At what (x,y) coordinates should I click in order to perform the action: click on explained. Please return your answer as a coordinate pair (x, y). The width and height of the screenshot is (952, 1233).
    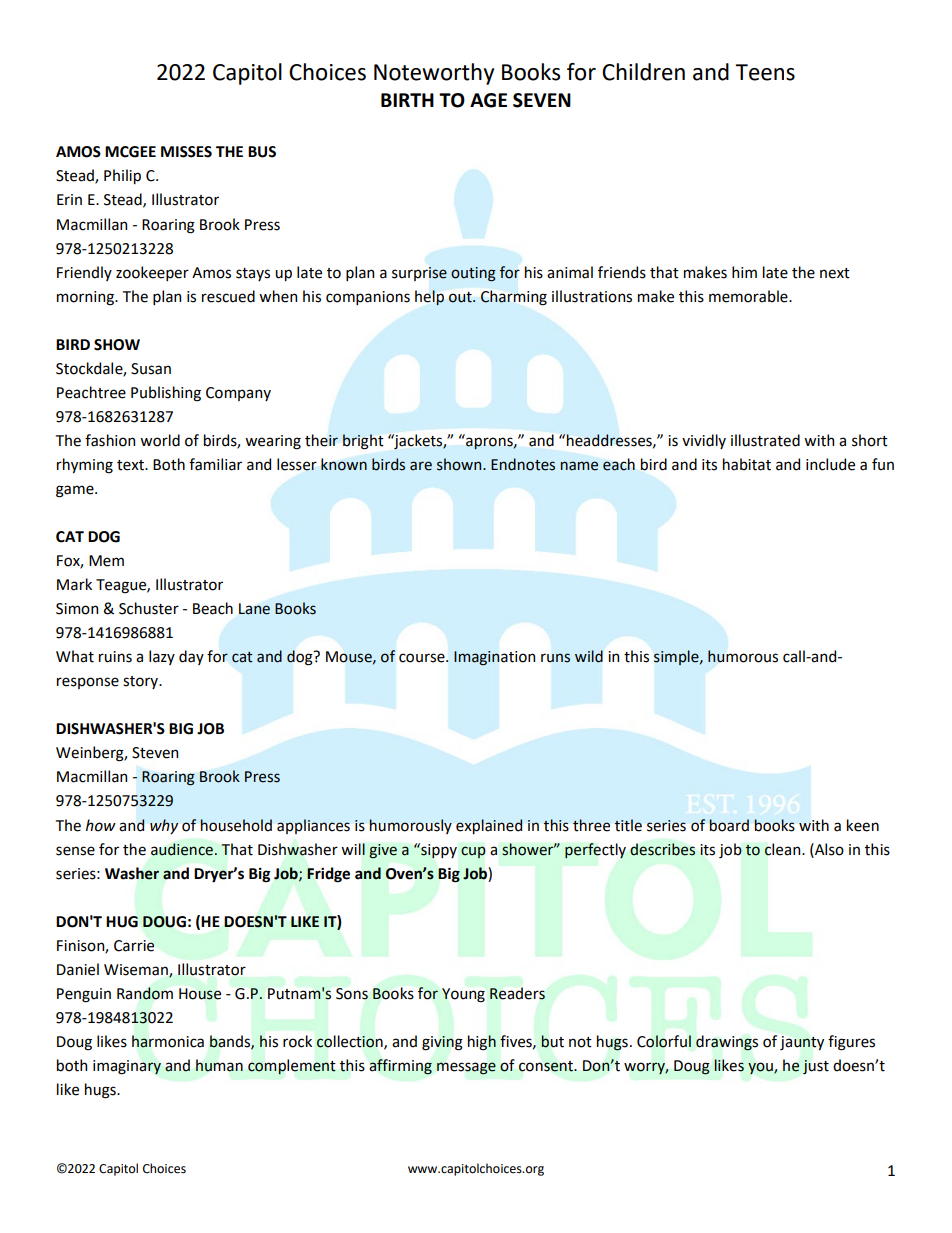
    Looking at the image, I should click on (489, 826).
